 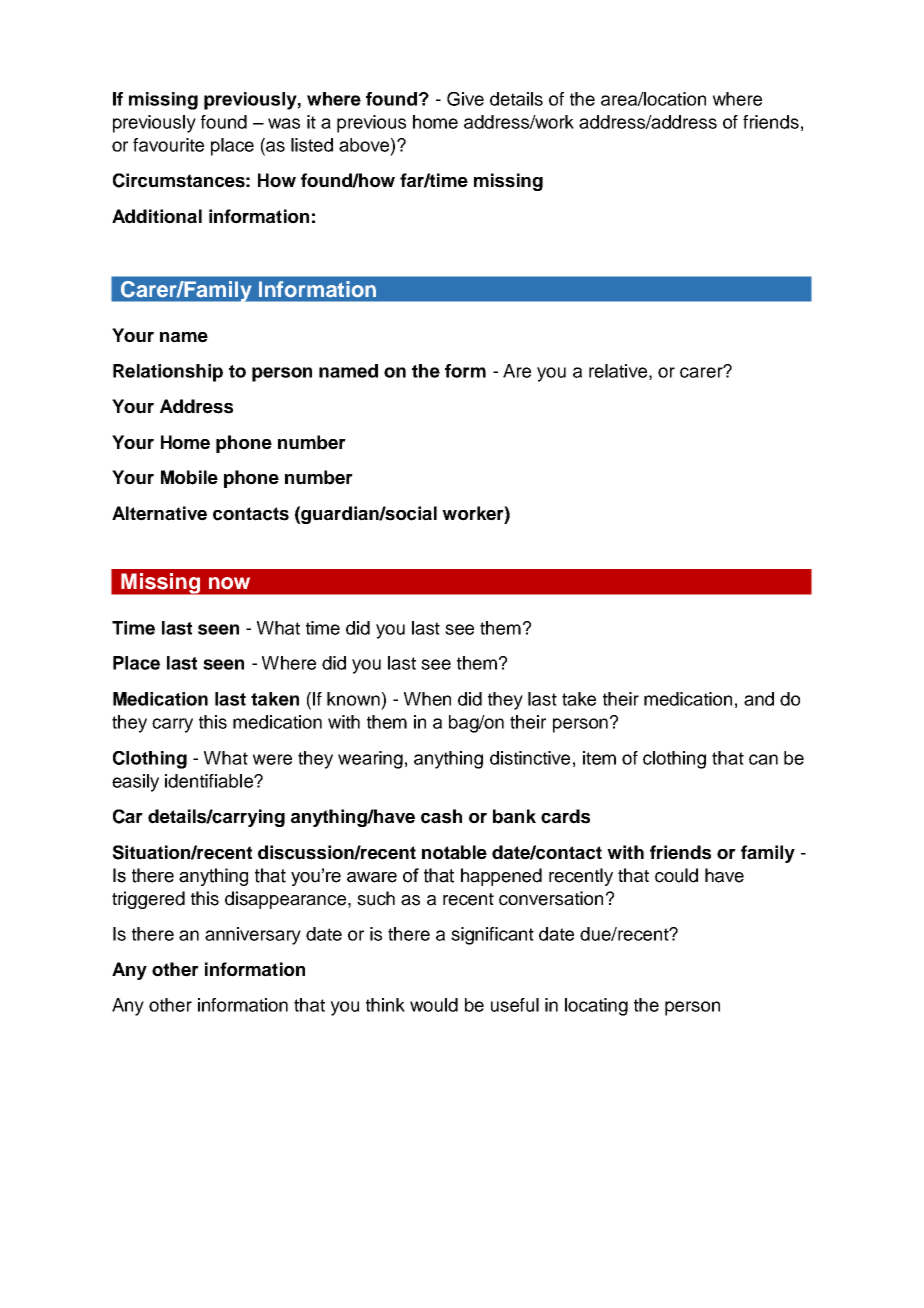 I want to click on identifiable, so click(x=210, y=781).
